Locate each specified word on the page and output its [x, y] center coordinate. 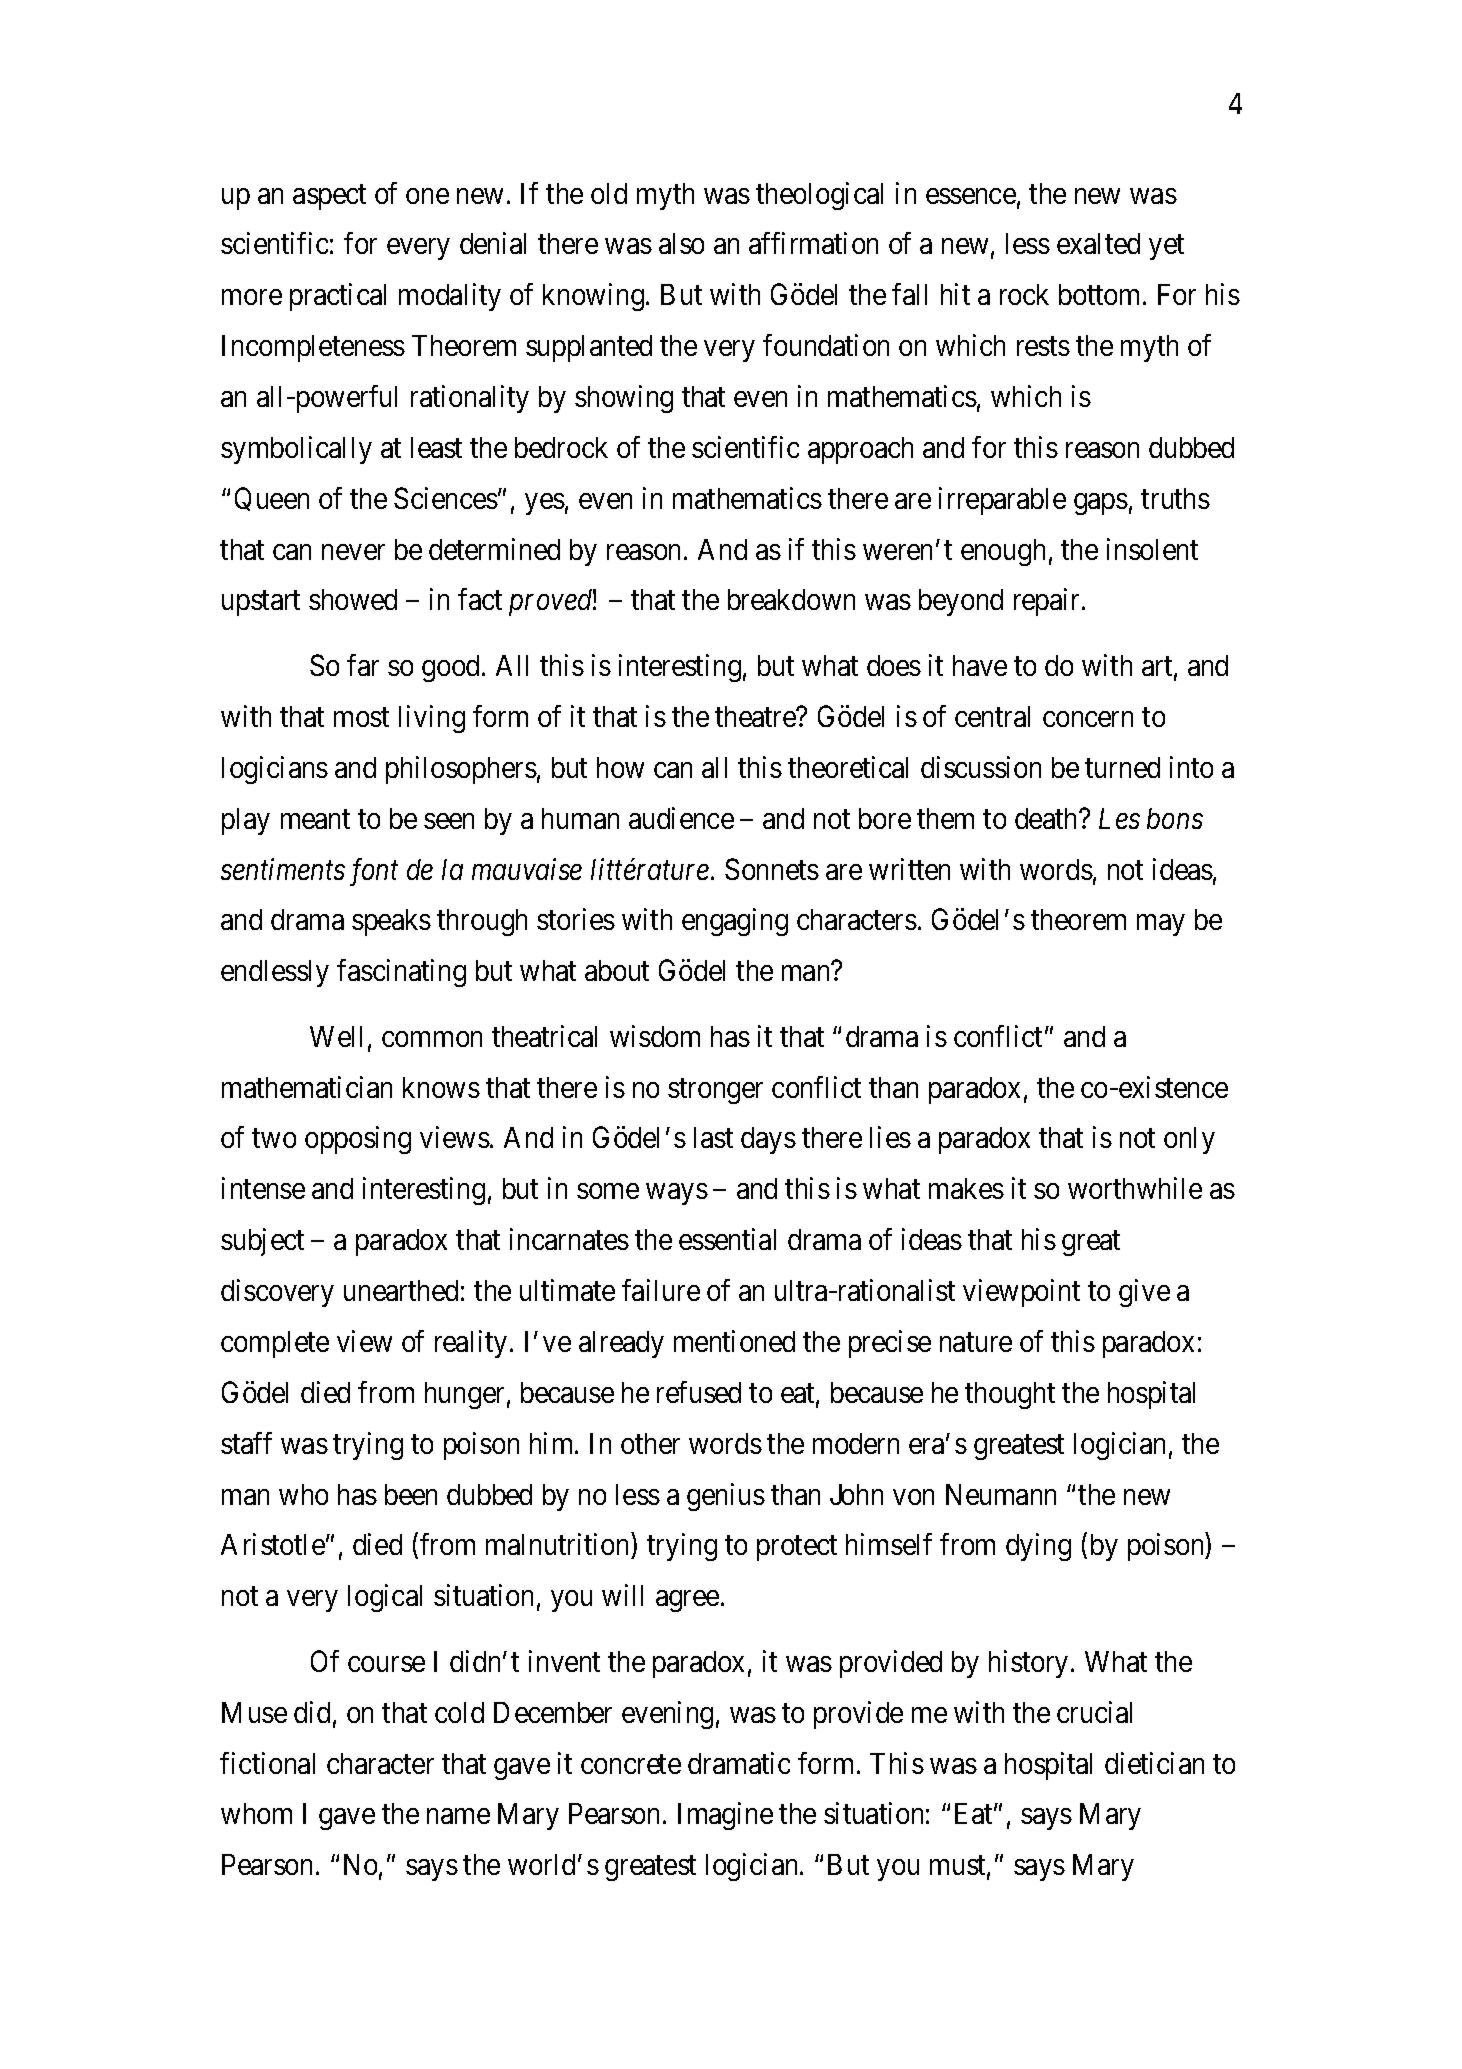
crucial [1094, 1712]
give [1144, 1293]
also [681, 243]
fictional [267, 1763]
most [361, 717]
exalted [1098, 243]
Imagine [725, 1816]
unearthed [401, 1290]
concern [1088, 719]
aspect [329, 197]
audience [681, 818]
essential [727, 1239]
